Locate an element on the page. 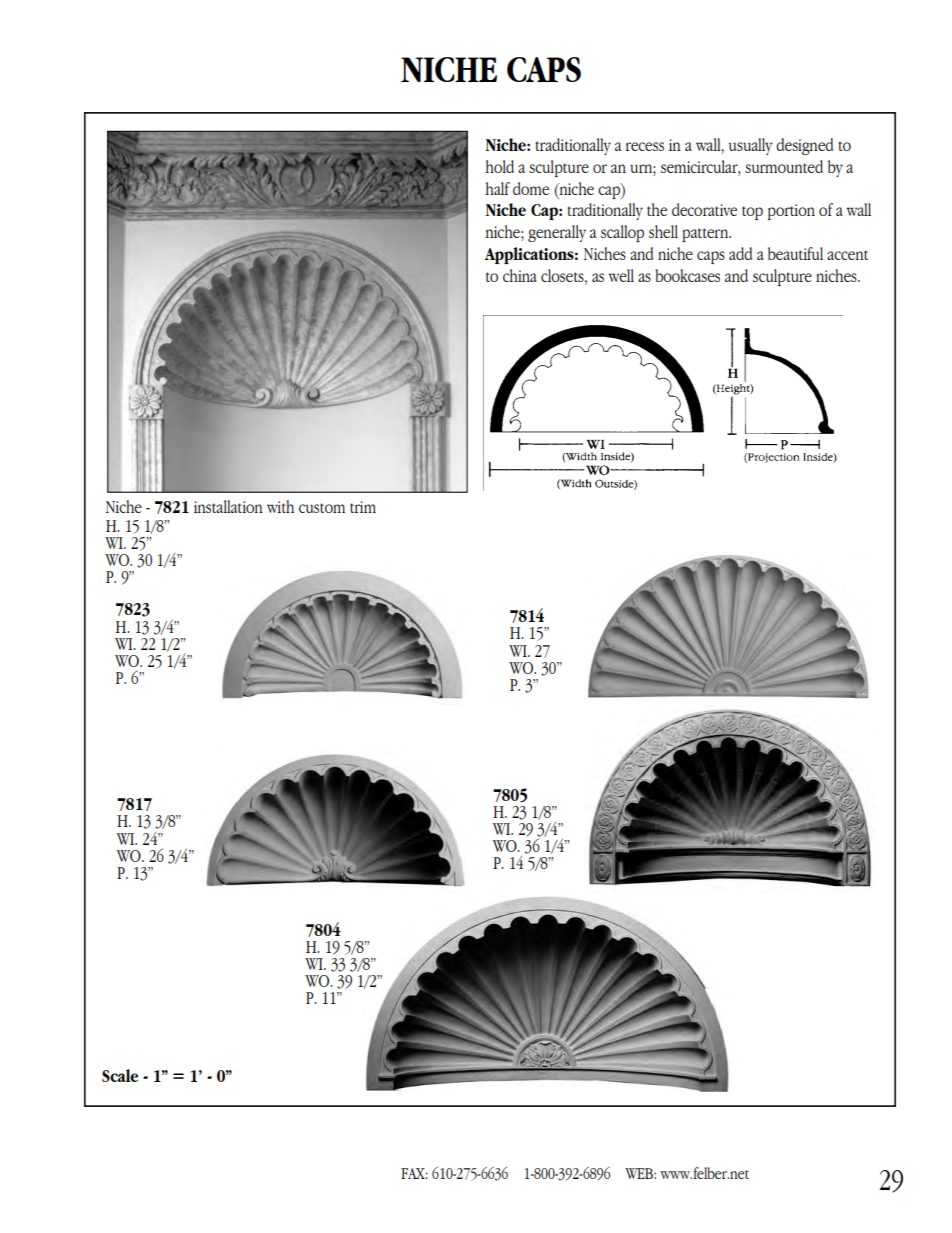 Image resolution: width=952 pixels, height=1233 pixels. trim is located at coordinates (363, 507).
